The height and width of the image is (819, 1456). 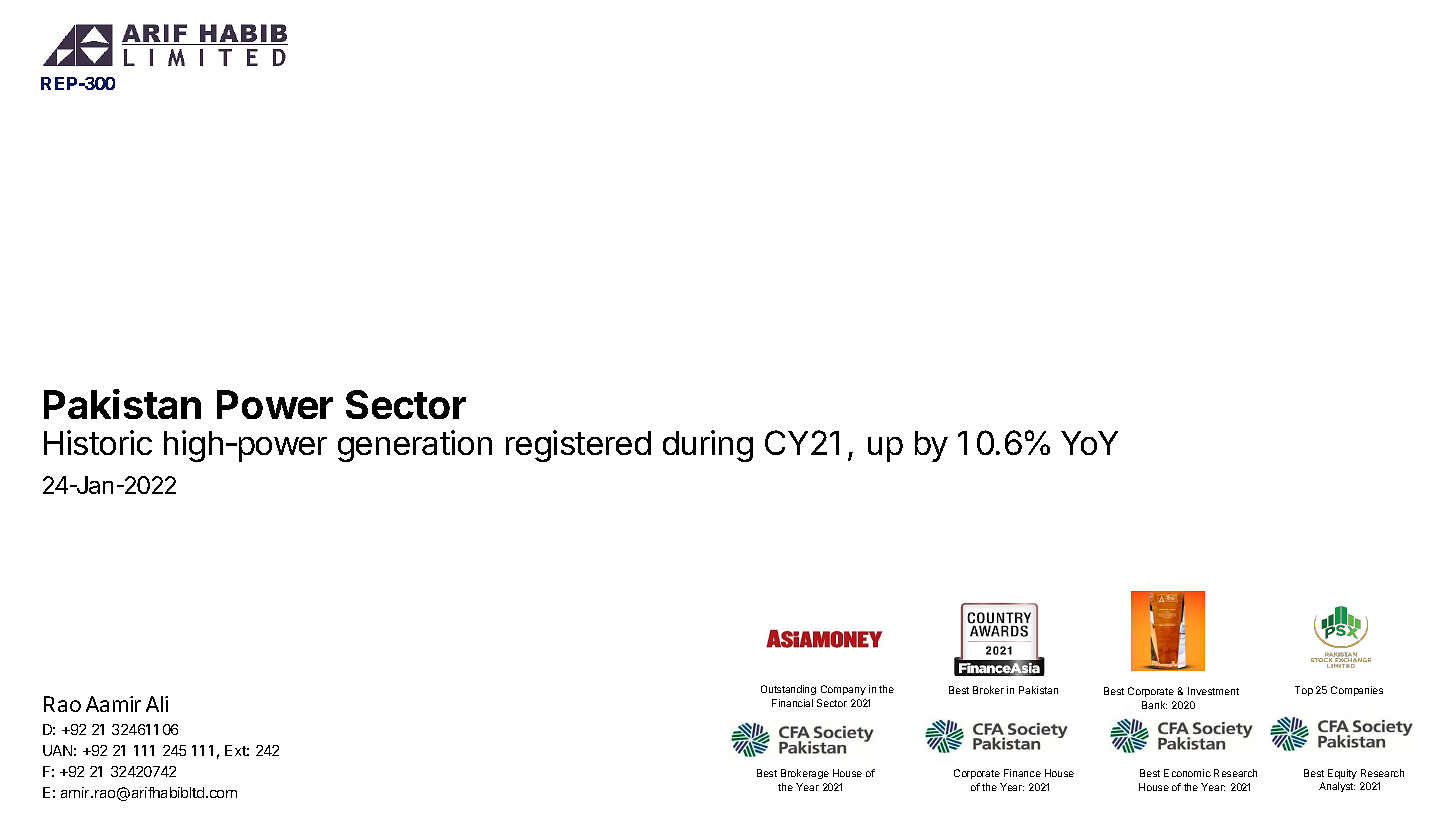 What do you see at coordinates (98, 442) in the image?
I see `Historic` at bounding box center [98, 442].
